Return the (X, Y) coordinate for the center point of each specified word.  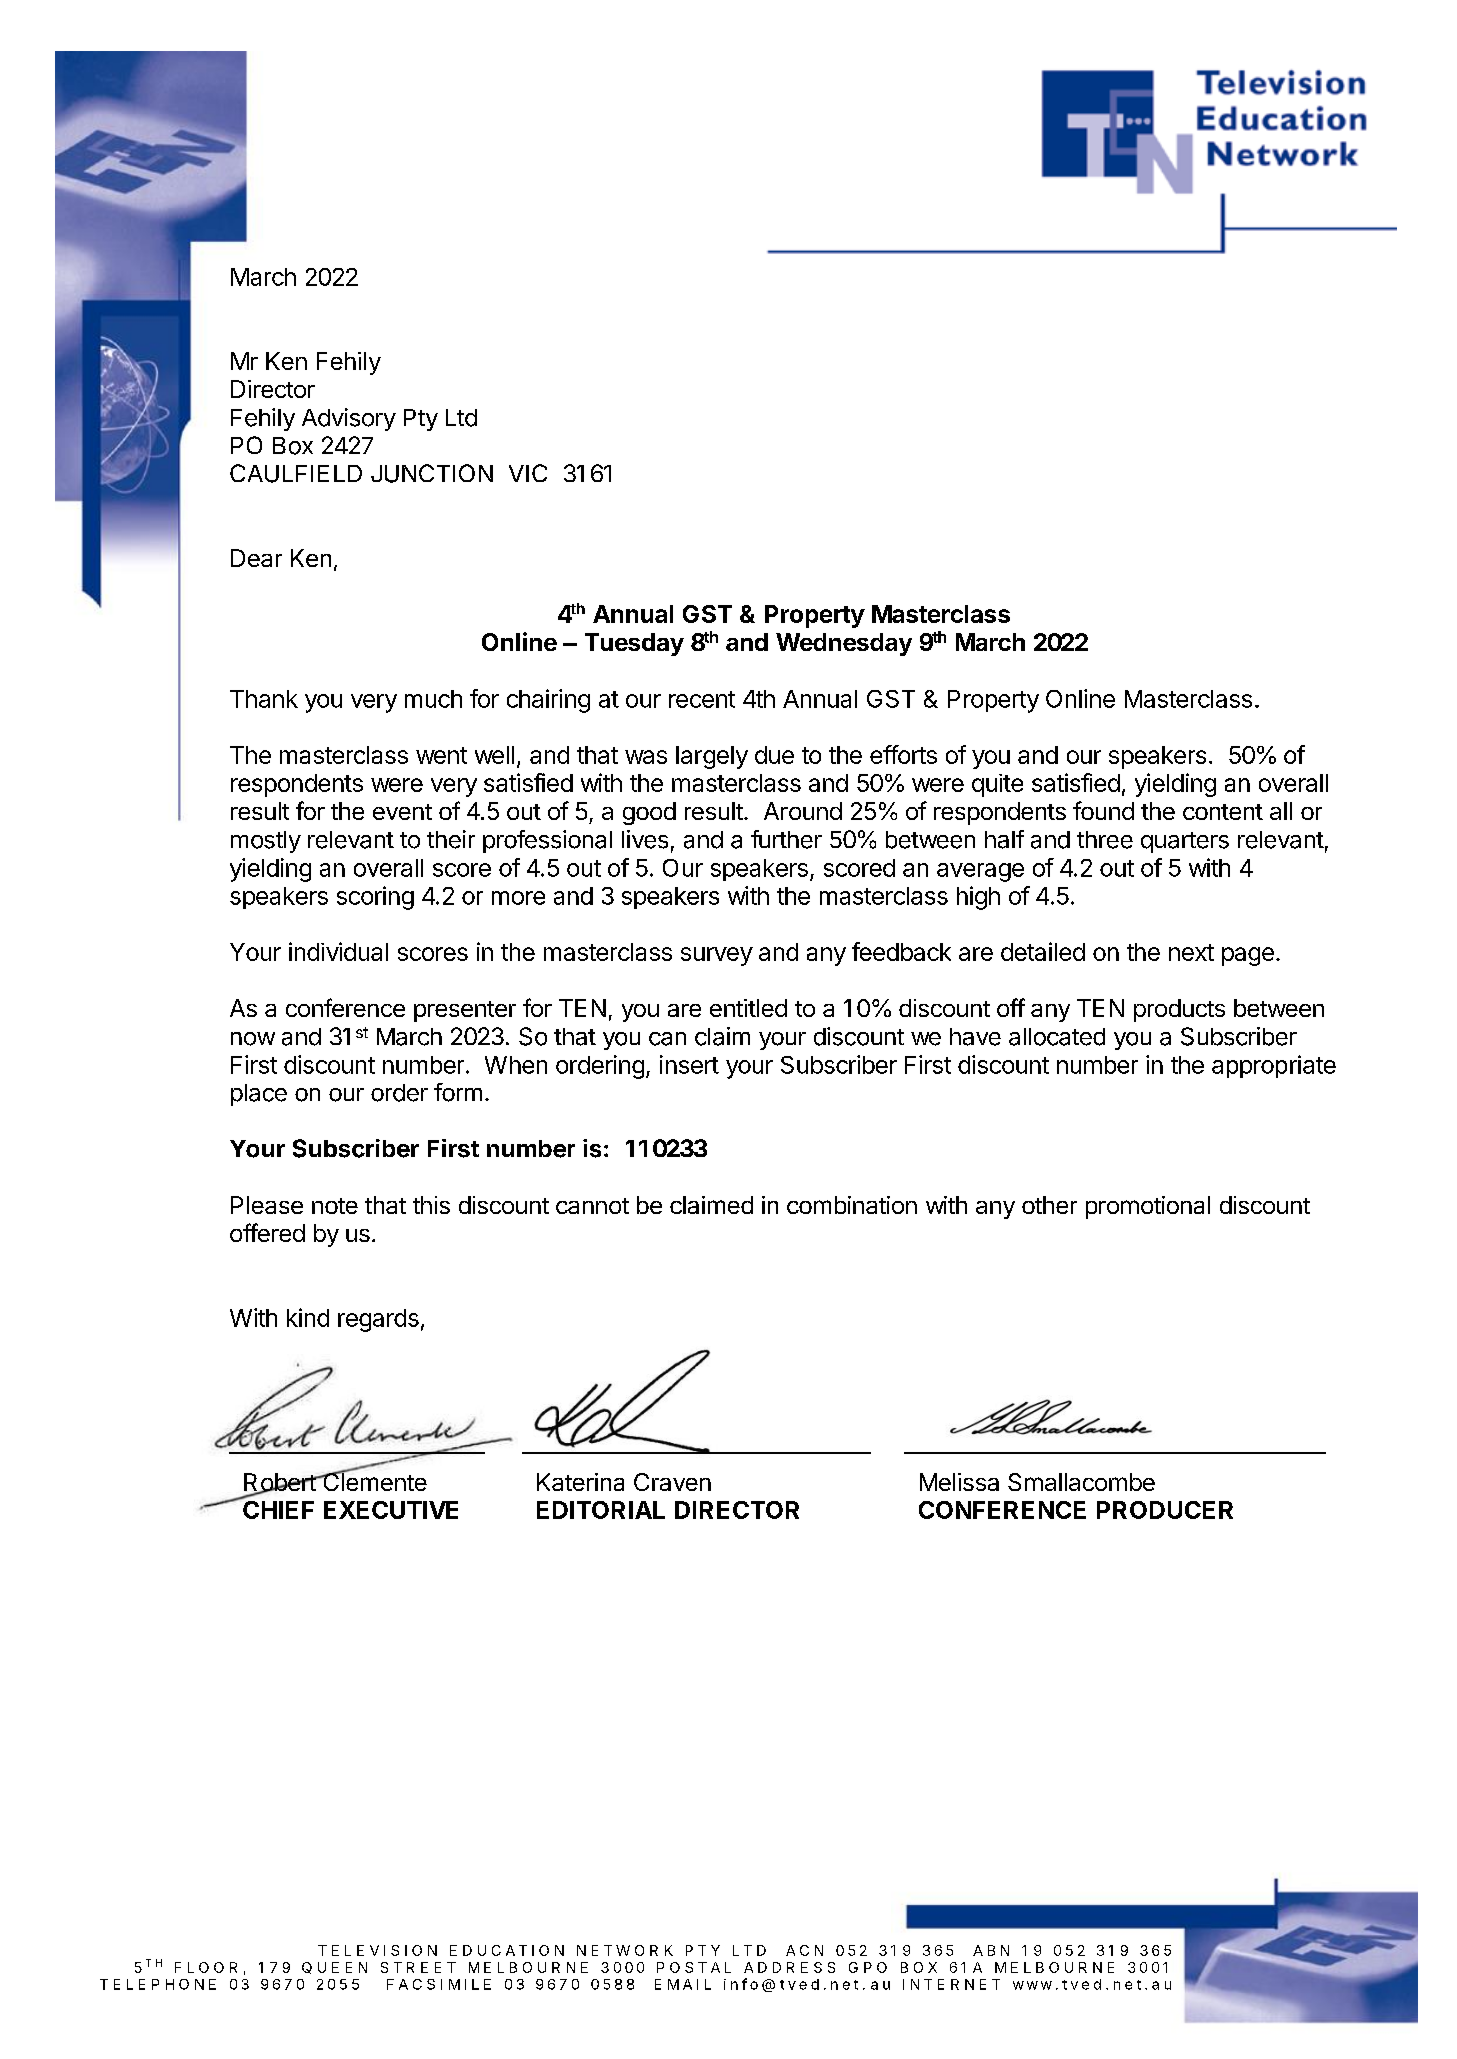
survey (717, 956)
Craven (672, 1482)
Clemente (374, 1480)
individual (338, 951)
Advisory (349, 419)
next (1191, 952)
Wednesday (844, 644)
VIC (528, 473)
